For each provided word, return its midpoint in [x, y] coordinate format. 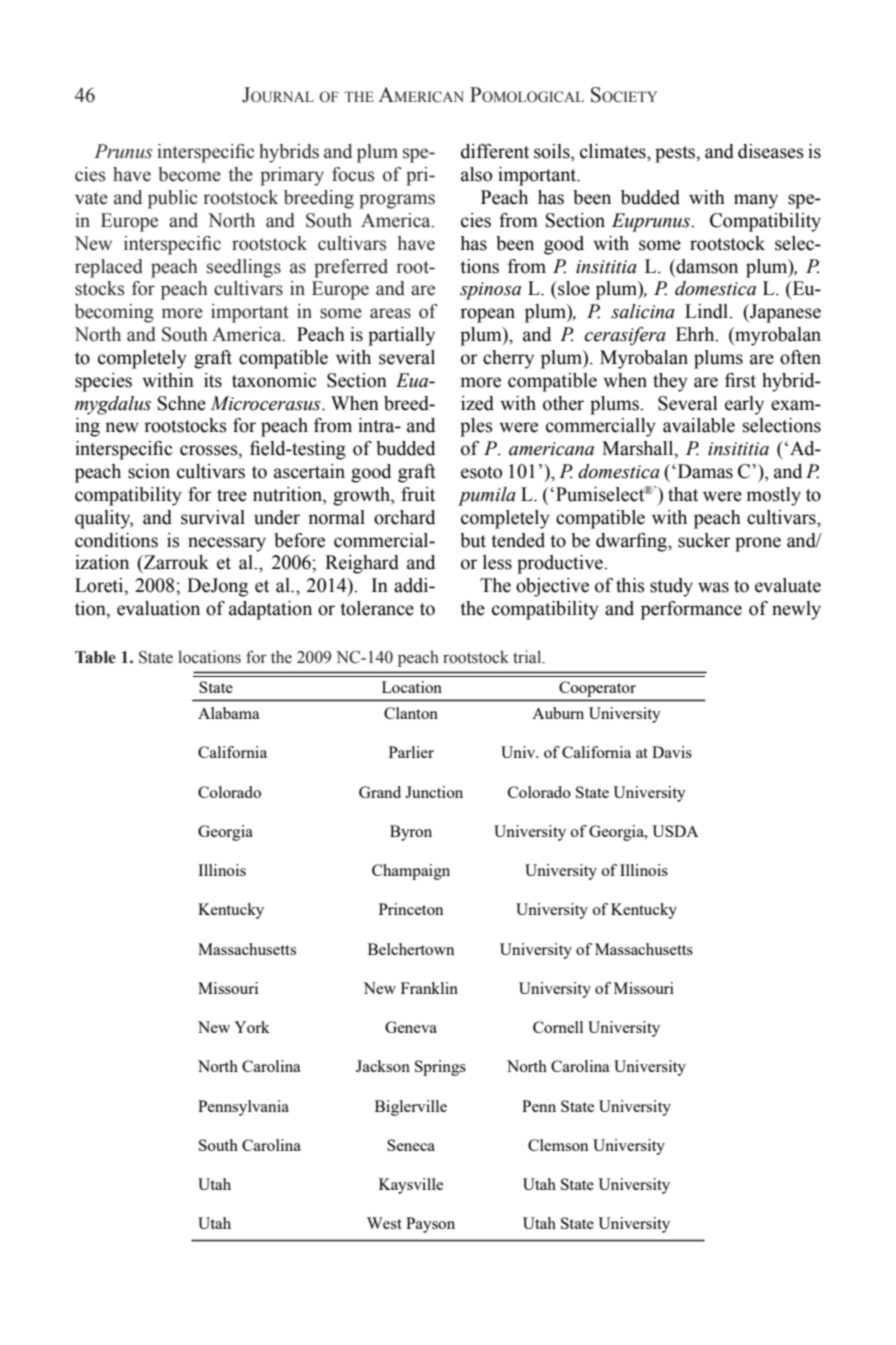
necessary [227, 544]
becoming [114, 313]
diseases [771, 151]
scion [149, 471]
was [713, 587]
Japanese [784, 313]
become [189, 174]
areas [390, 313]
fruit [418, 494]
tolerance [377, 608]
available [699, 425]
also [476, 174]
